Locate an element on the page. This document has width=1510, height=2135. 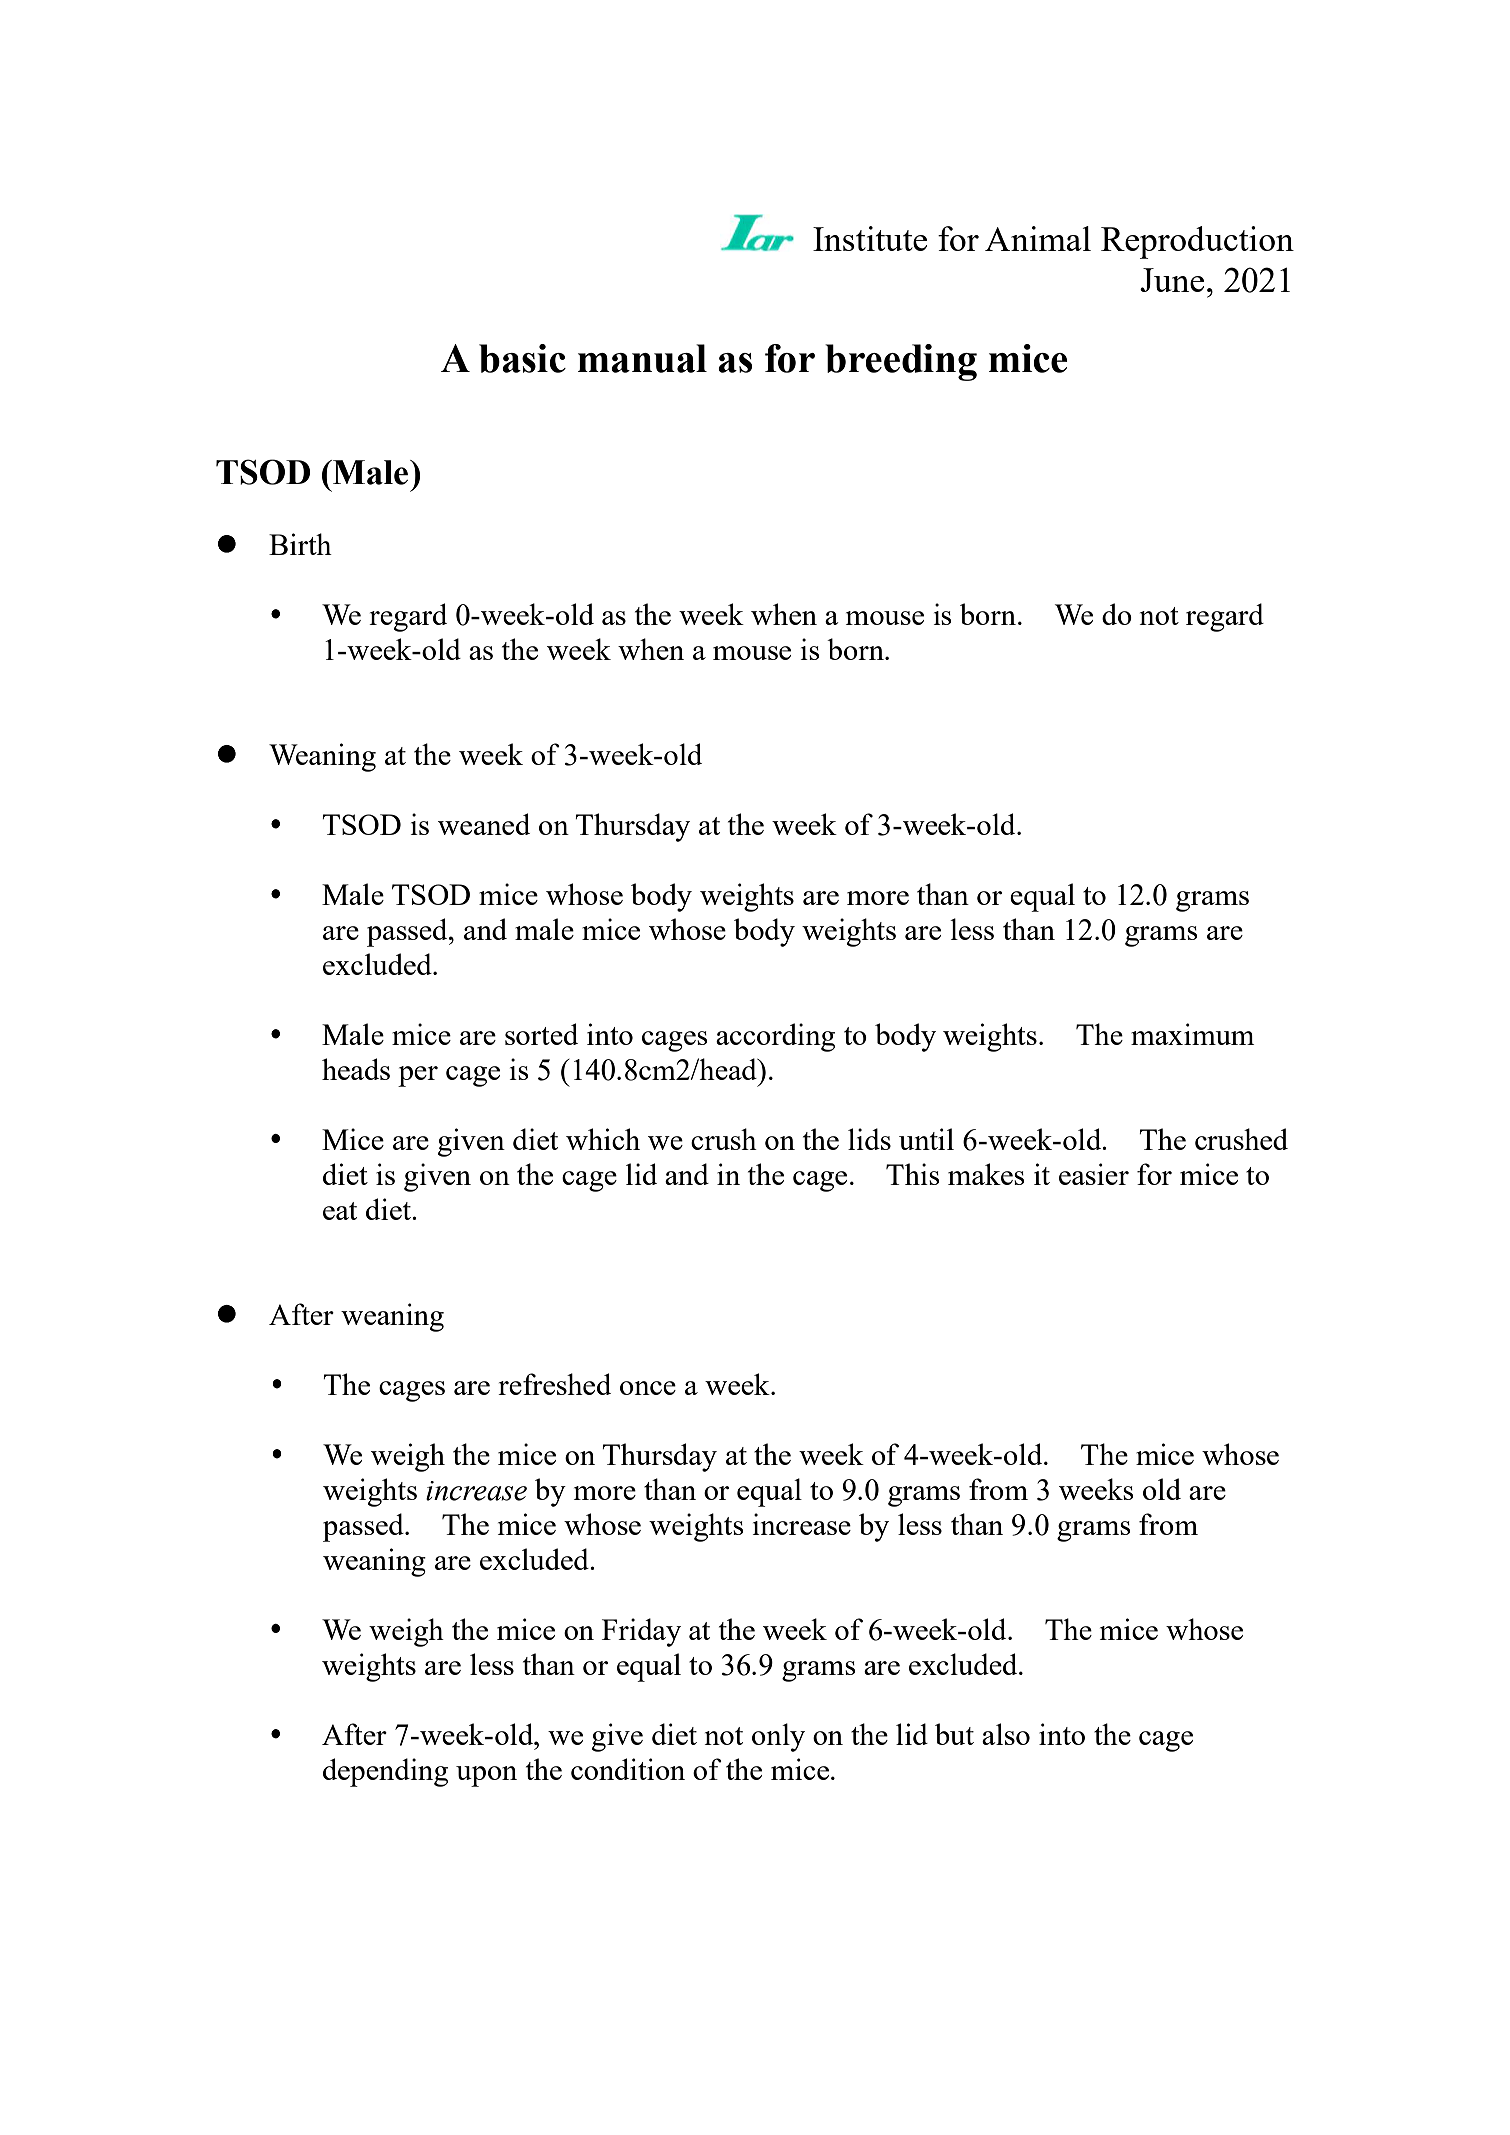
depending is located at coordinates (385, 1772).
